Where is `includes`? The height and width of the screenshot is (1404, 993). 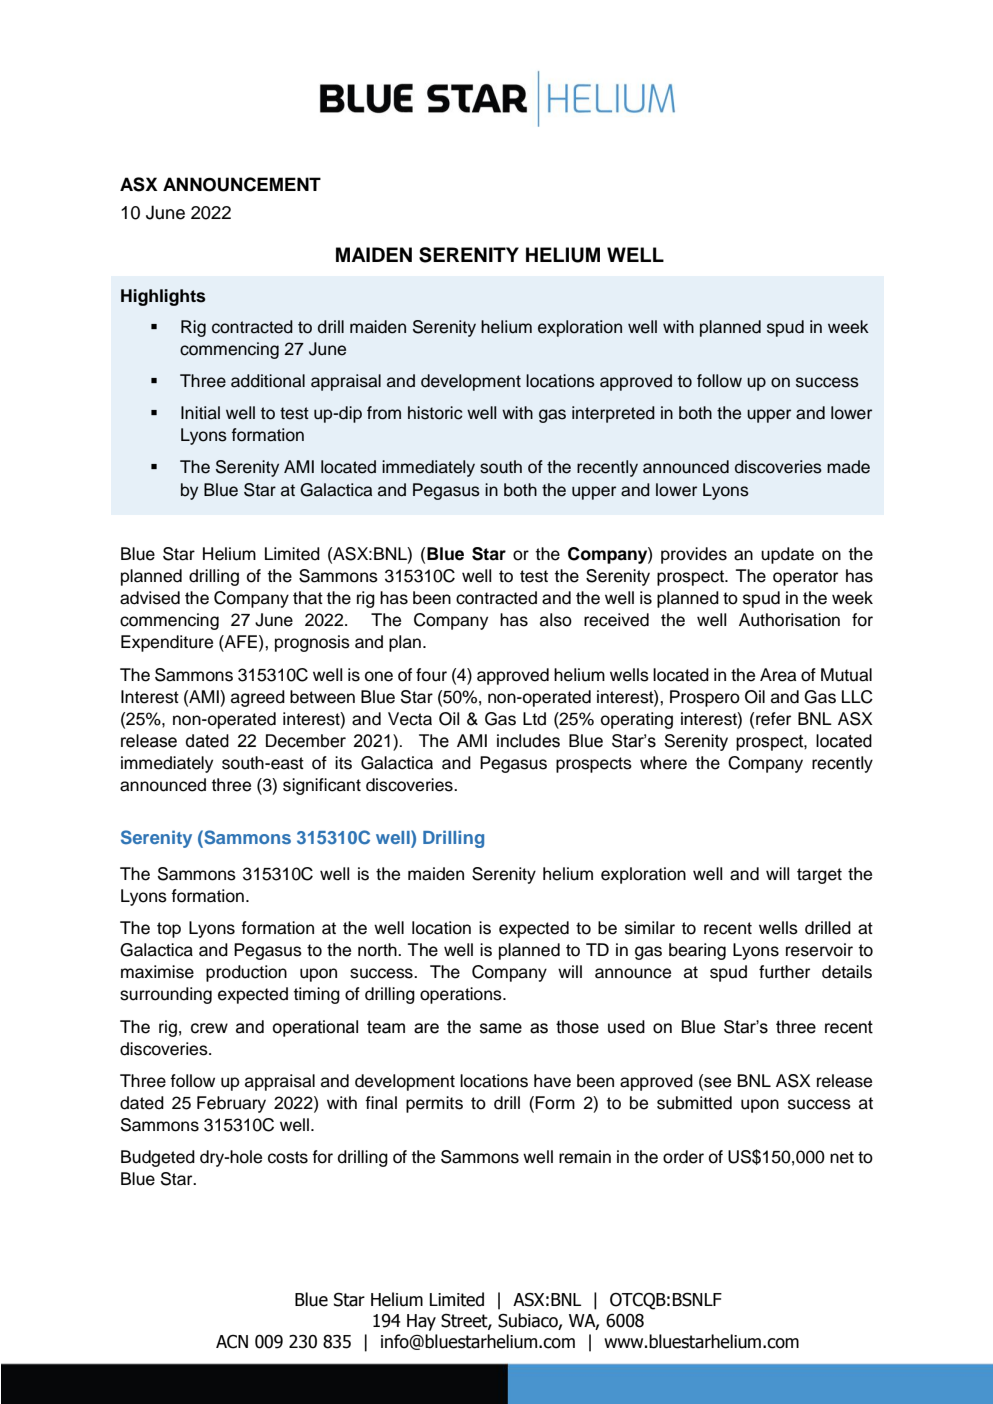
includes is located at coordinates (528, 741).
